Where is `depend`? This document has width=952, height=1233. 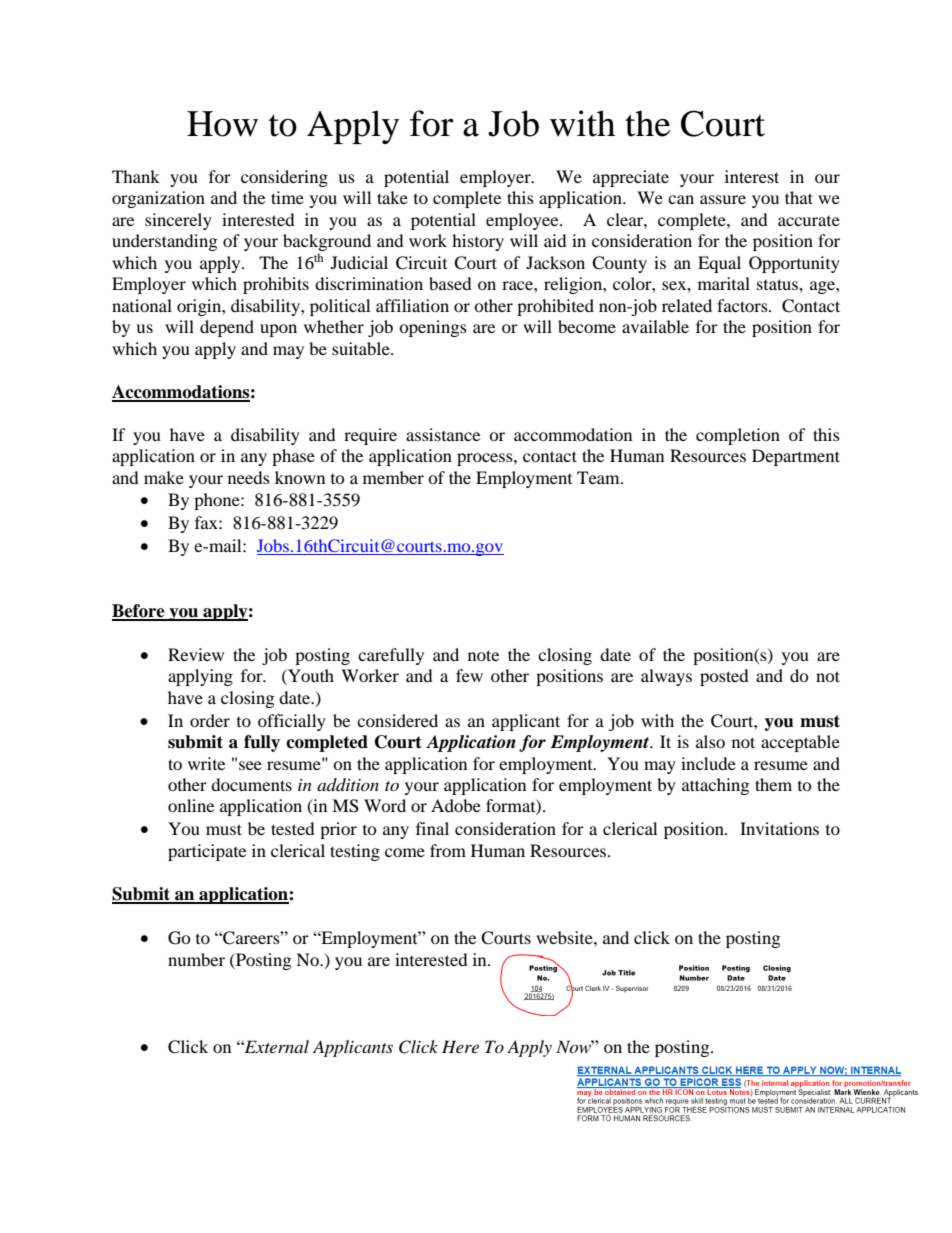 depend is located at coordinates (227, 328).
